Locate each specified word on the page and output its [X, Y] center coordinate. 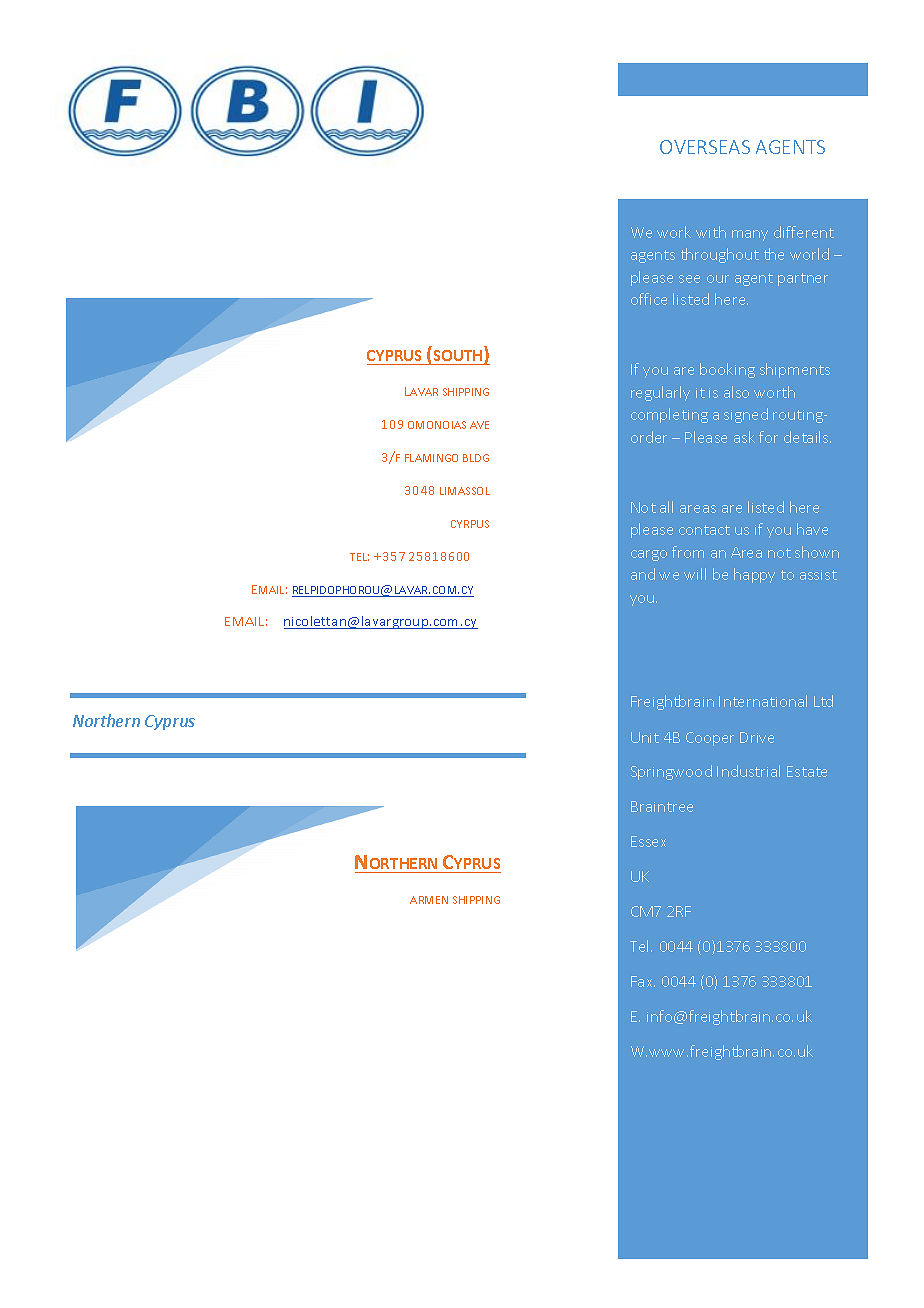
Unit [645, 737]
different [804, 232]
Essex [648, 841]
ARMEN [429, 900]
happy [754, 575]
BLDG [476, 458]
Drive [757, 737]
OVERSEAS [705, 147]
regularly [660, 393]
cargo [649, 555]
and [643, 574]
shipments [795, 370]
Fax [643, 981]
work [674, 232]
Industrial [748, 771]
